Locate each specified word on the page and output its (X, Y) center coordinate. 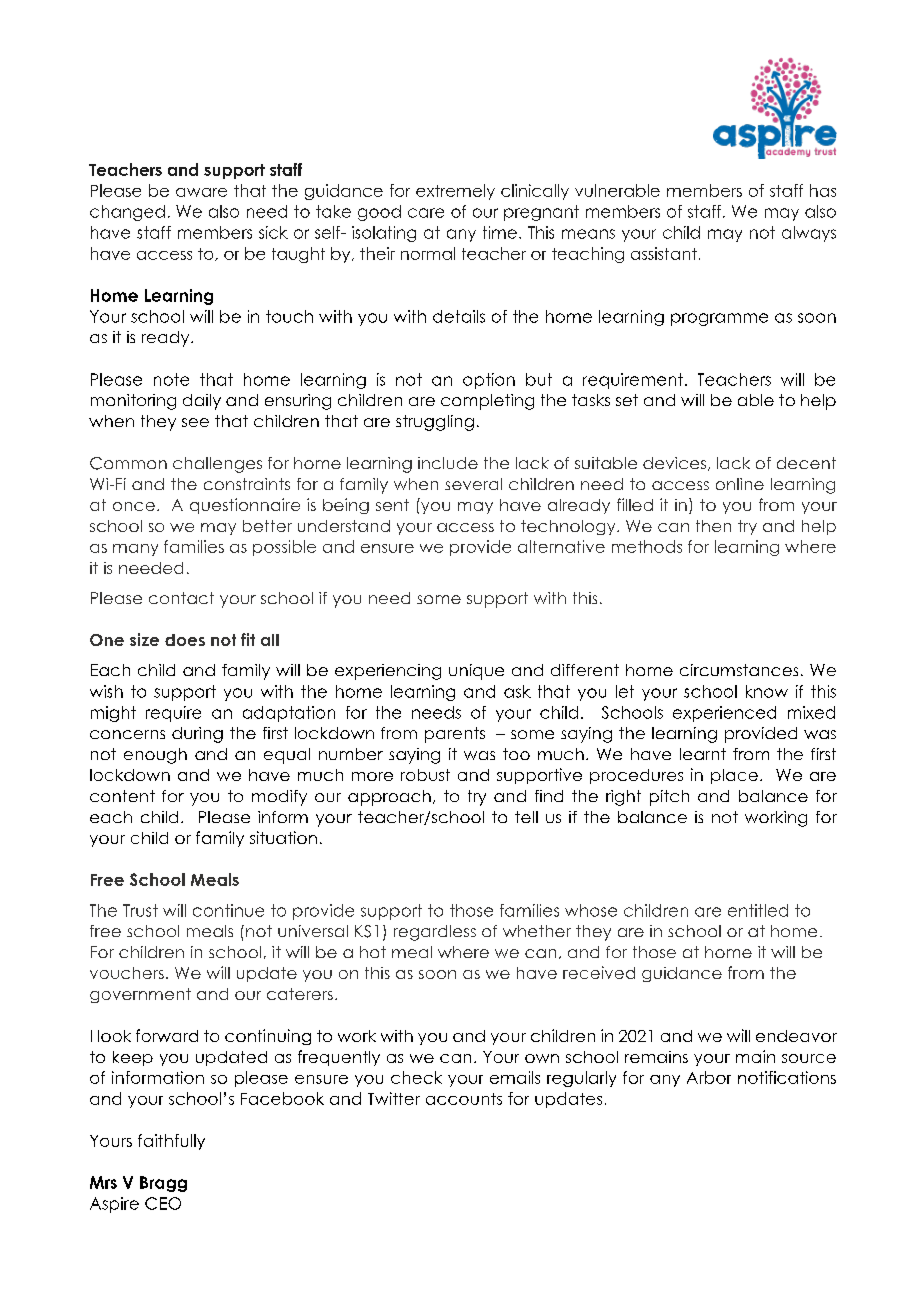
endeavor (796, 1036)
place (734, 776)
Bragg (163, 1184)
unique (476, 672)
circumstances (739, 670)
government (140, 995)
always (809, 234)
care (426, 213)
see (195, 422)
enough (155, 756)
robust (425, 775)
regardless (435, 933)
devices (676, 464)
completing (487, 402)
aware (201, 192)
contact (181, 598)
